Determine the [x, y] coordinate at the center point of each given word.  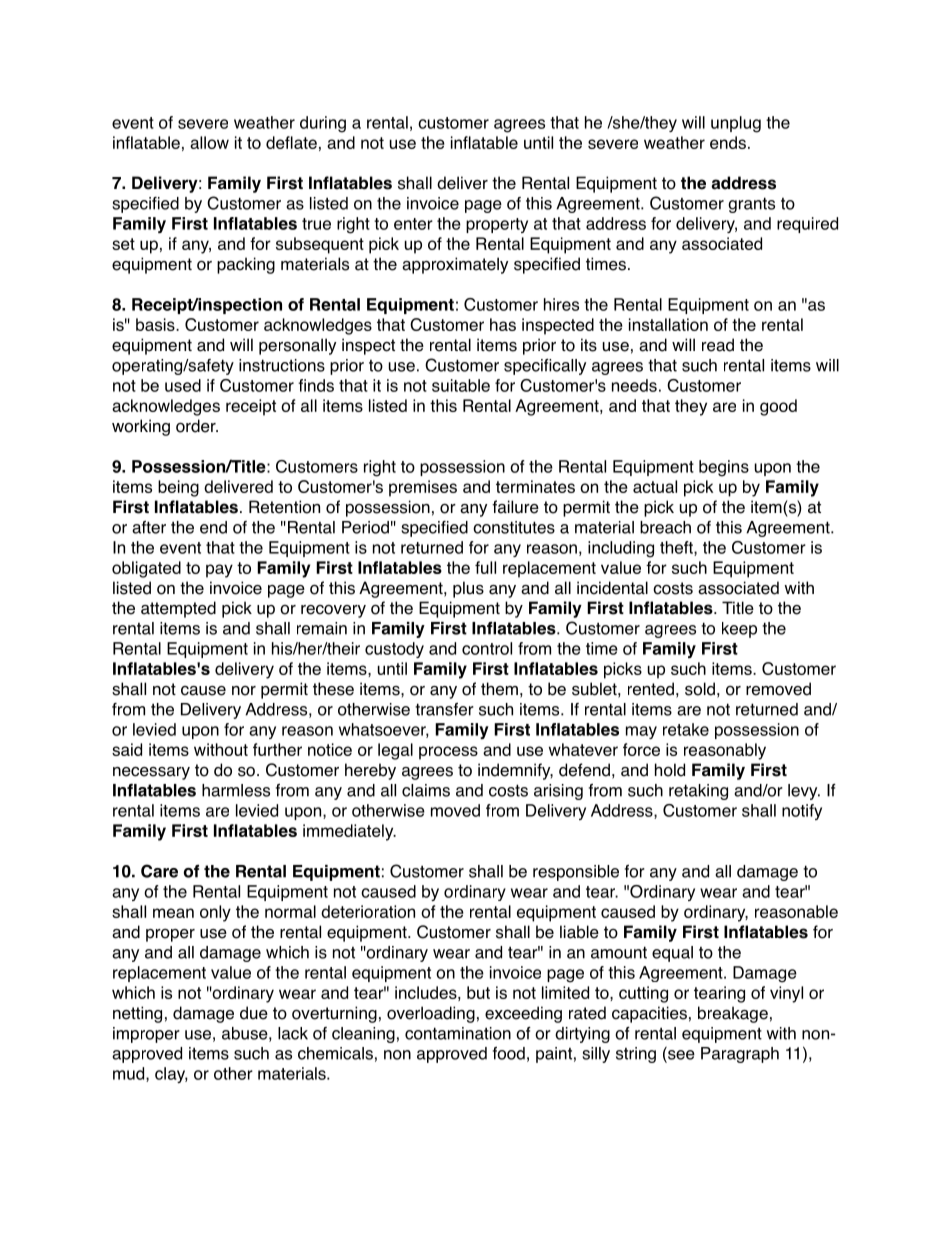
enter [413, 224]
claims [426, 790]
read [718, 345]
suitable [461, 385]
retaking [698, 792]
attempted [178, 609]
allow [209, 142]
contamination [458, 1033]
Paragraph [740, 1055]
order [197, 426]
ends [728, 142]
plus [468, 589]
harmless [236, 790]
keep [739, 630]
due [254, 1013]
